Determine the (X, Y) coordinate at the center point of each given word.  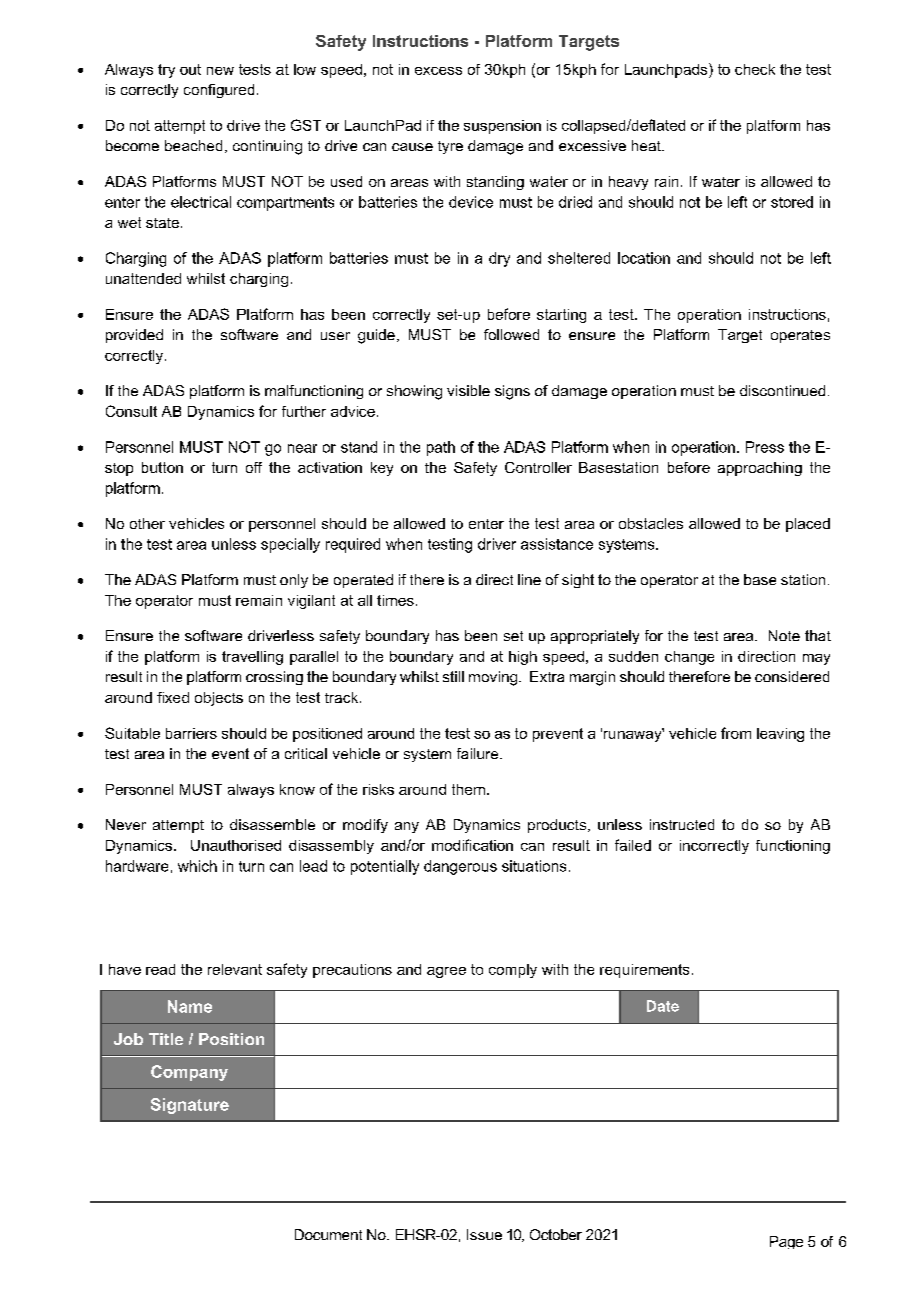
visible (468, 390)
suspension (502, 127)
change (689, 658)
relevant (235, 969)
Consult (131, 411)
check (755, 69)
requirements (644, 971)
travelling (252, 658)
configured (219, 91)
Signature (190, 1106)
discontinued (782, 390)
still (453, 676)
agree (446, 972)
